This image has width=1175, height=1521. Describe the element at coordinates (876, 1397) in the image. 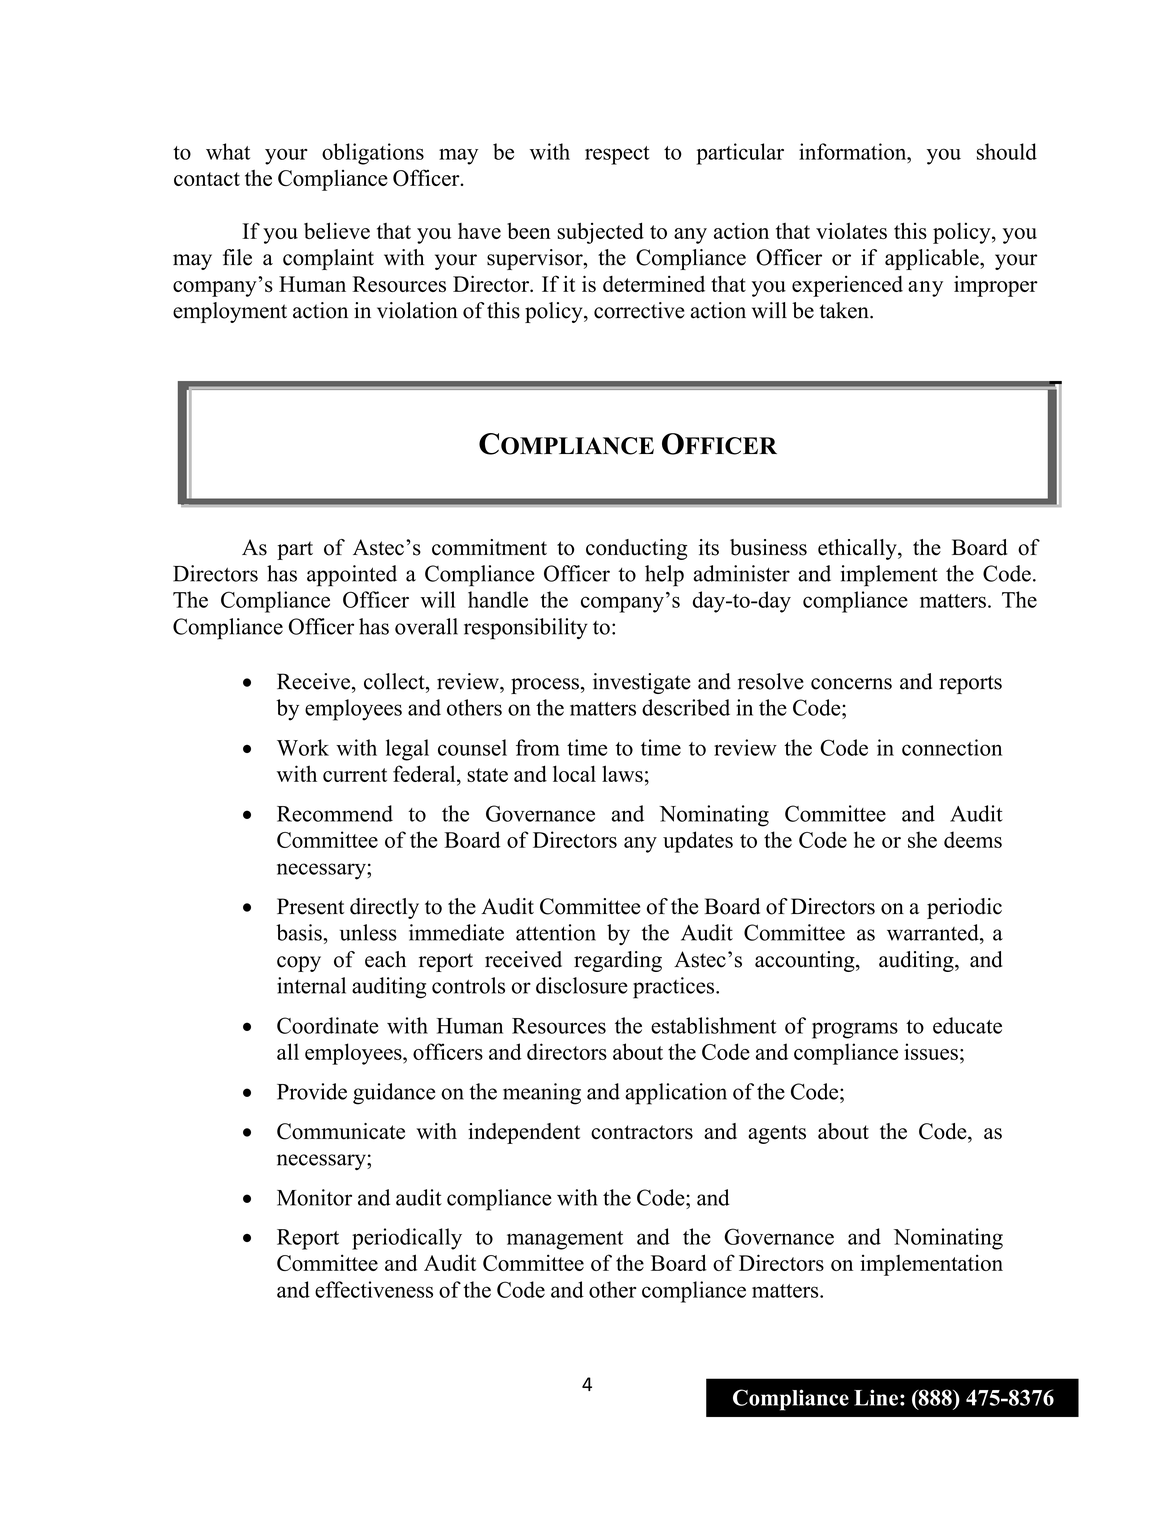

I see `Line` at that location.
